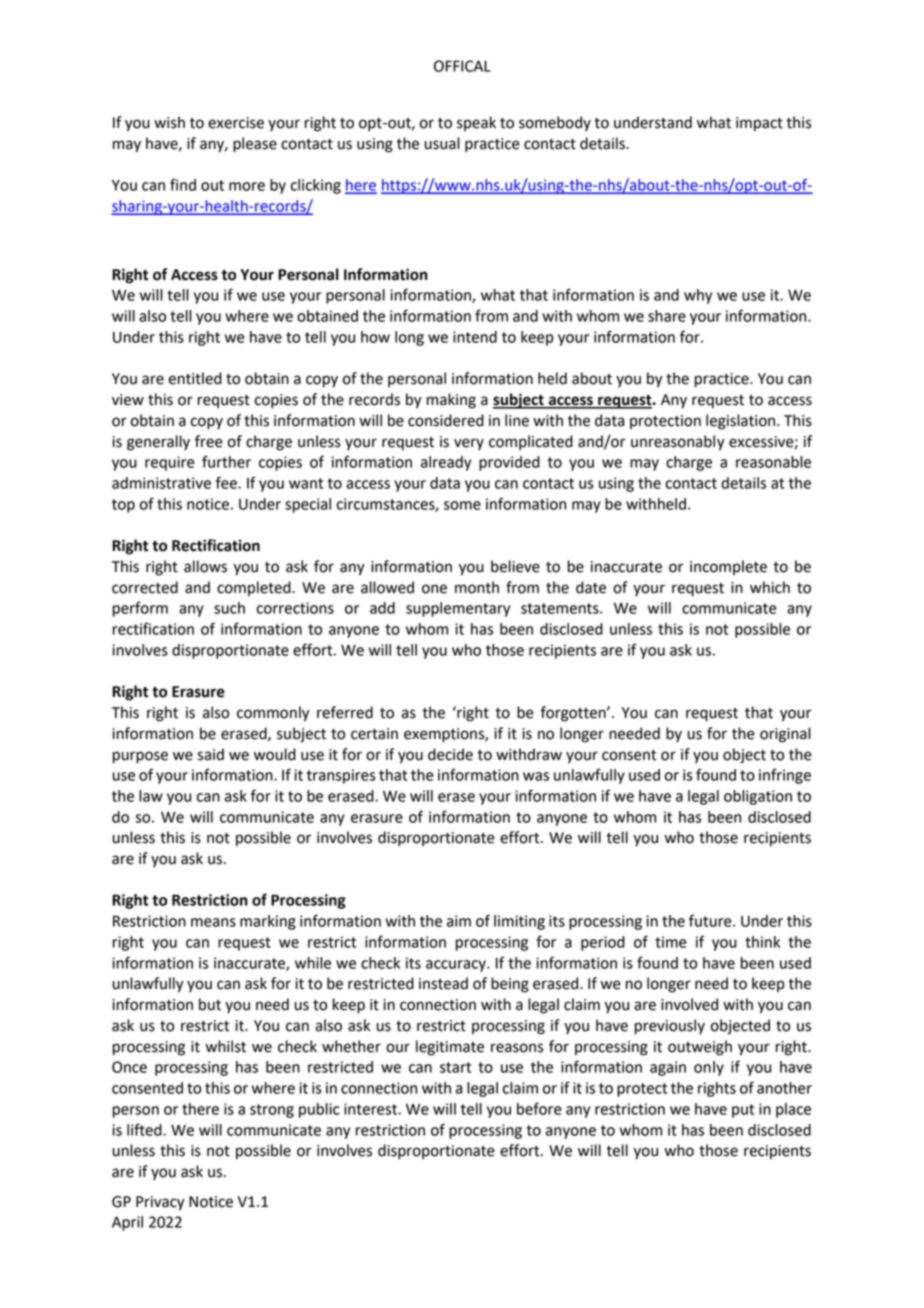 The image size is (924, 1308). What do you see at coordinates (450, 754) in the screenshot?
I see `decide` at bounding box center [450, 754].
